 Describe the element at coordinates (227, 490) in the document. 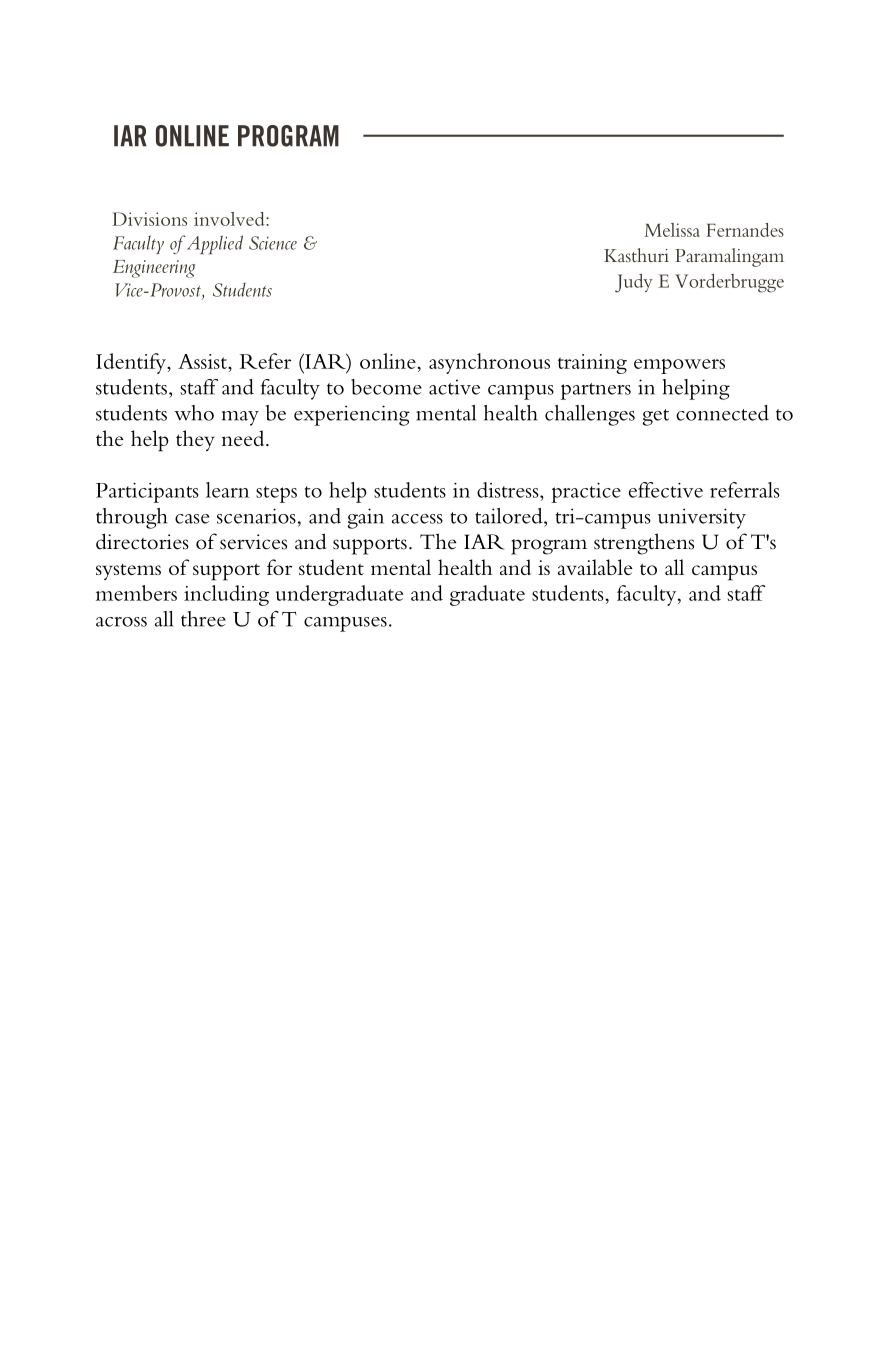

I see `learn` at that location.
